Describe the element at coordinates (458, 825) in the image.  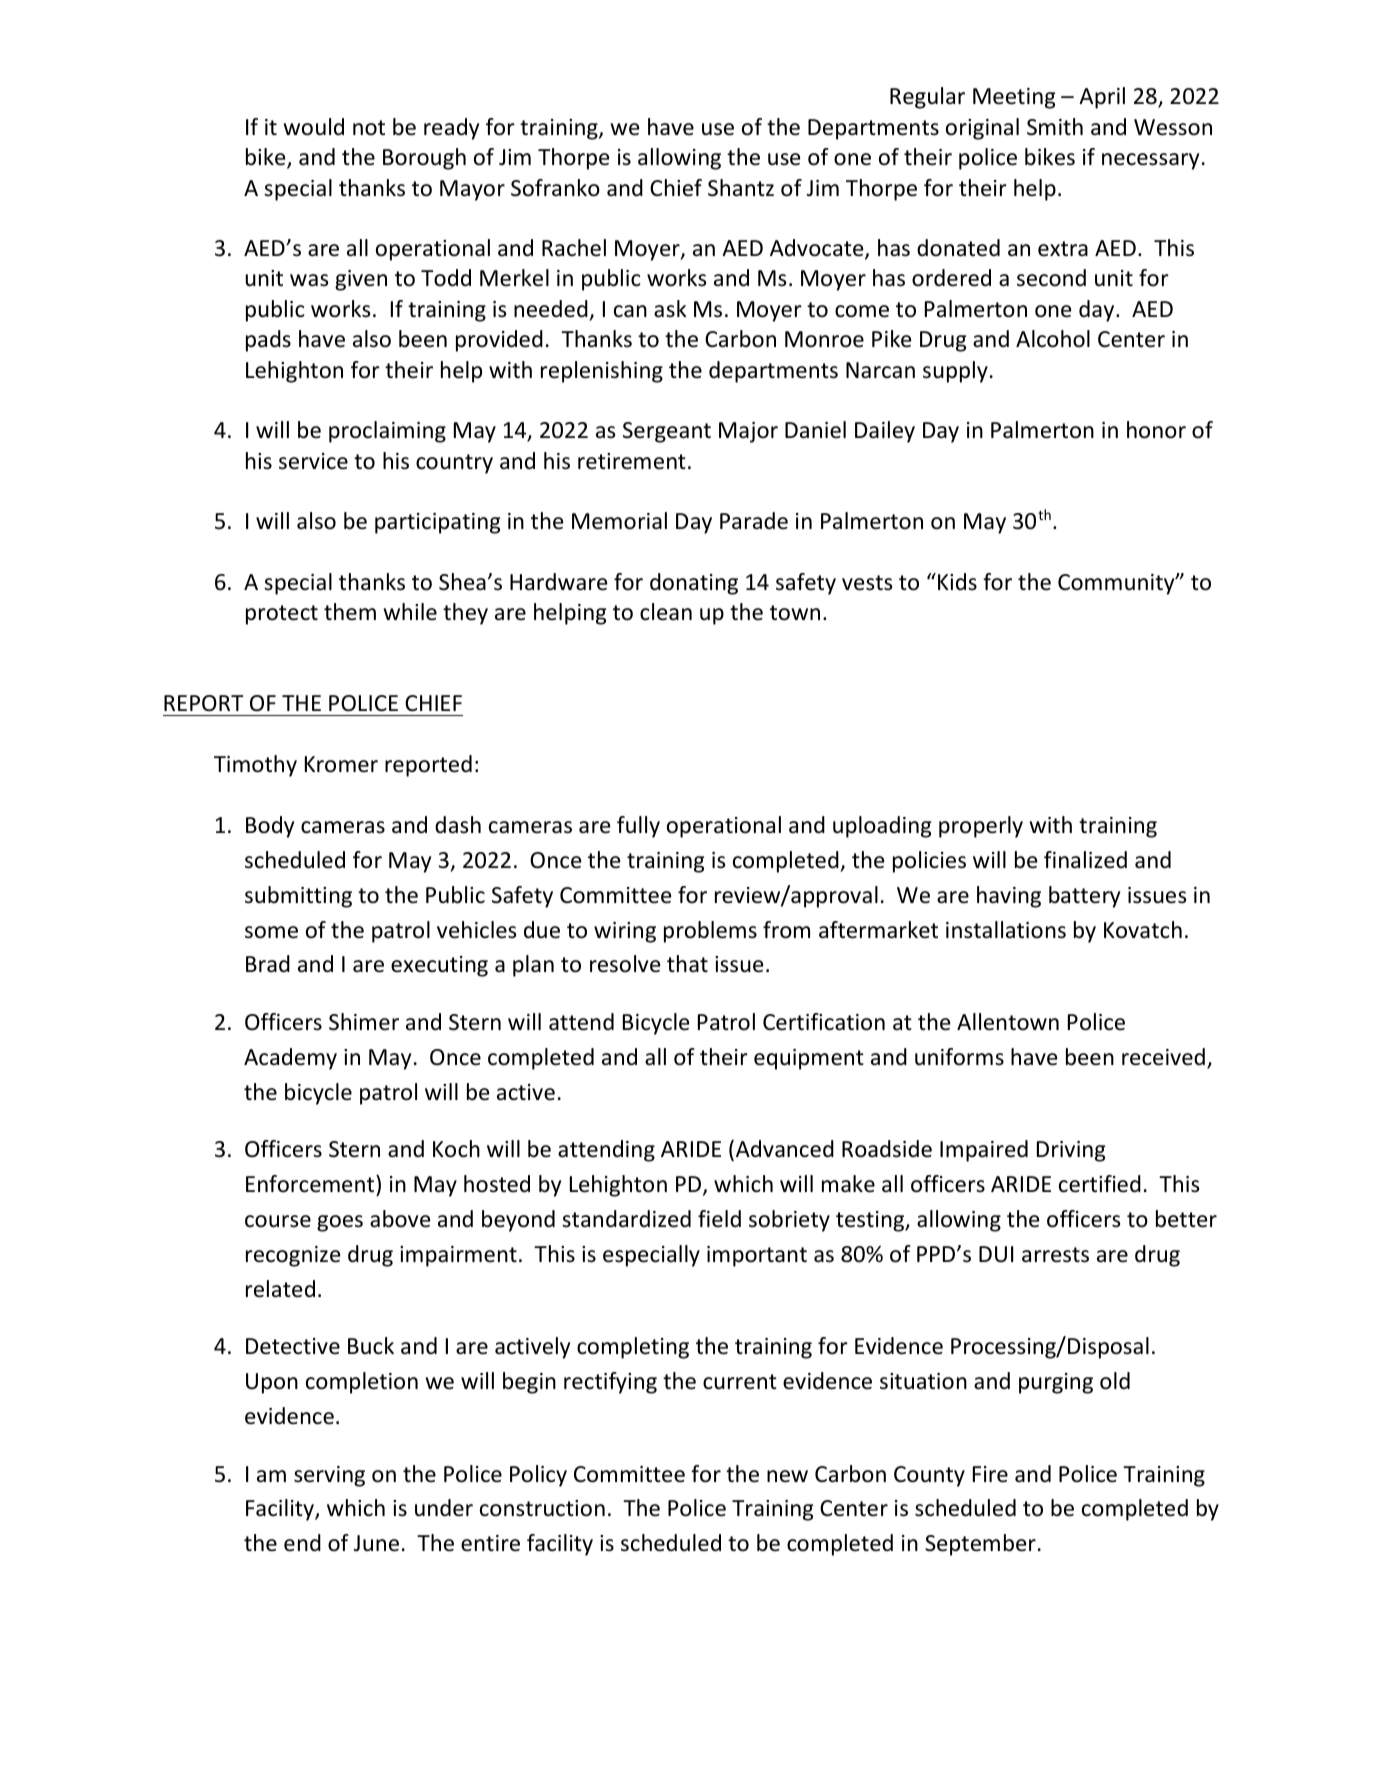
I see `dash` at that location.
